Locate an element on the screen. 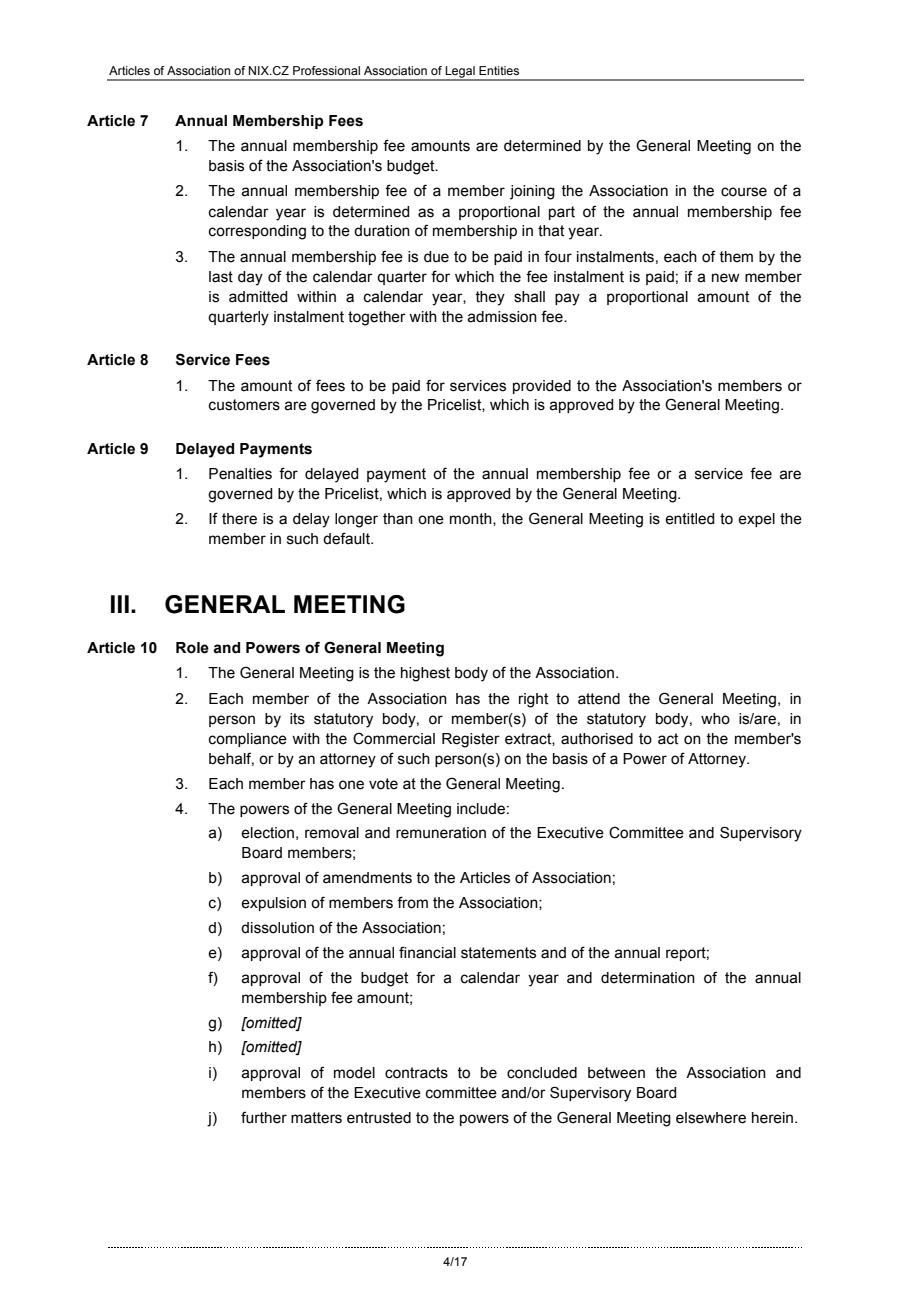 This screenshot has width=924, height=1308. compliance is located at coordinates (248, 740).
